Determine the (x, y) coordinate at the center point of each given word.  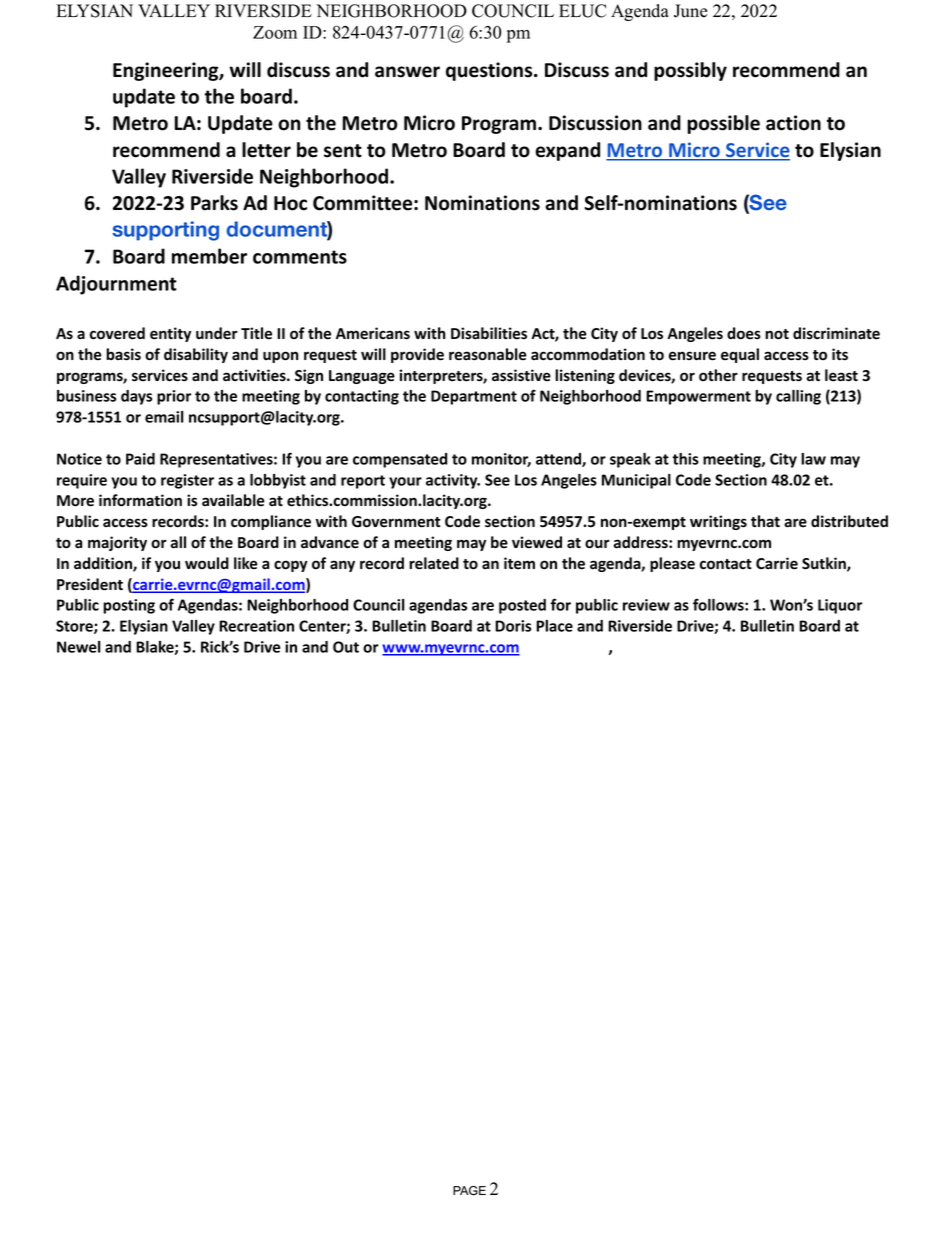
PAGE (469, 1191)
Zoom (275, 32)
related (434, 563)
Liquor (840, 606)
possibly (690, 71)
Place (554, 626)
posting (129, 606)
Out (346, 647)
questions (490, 71)
